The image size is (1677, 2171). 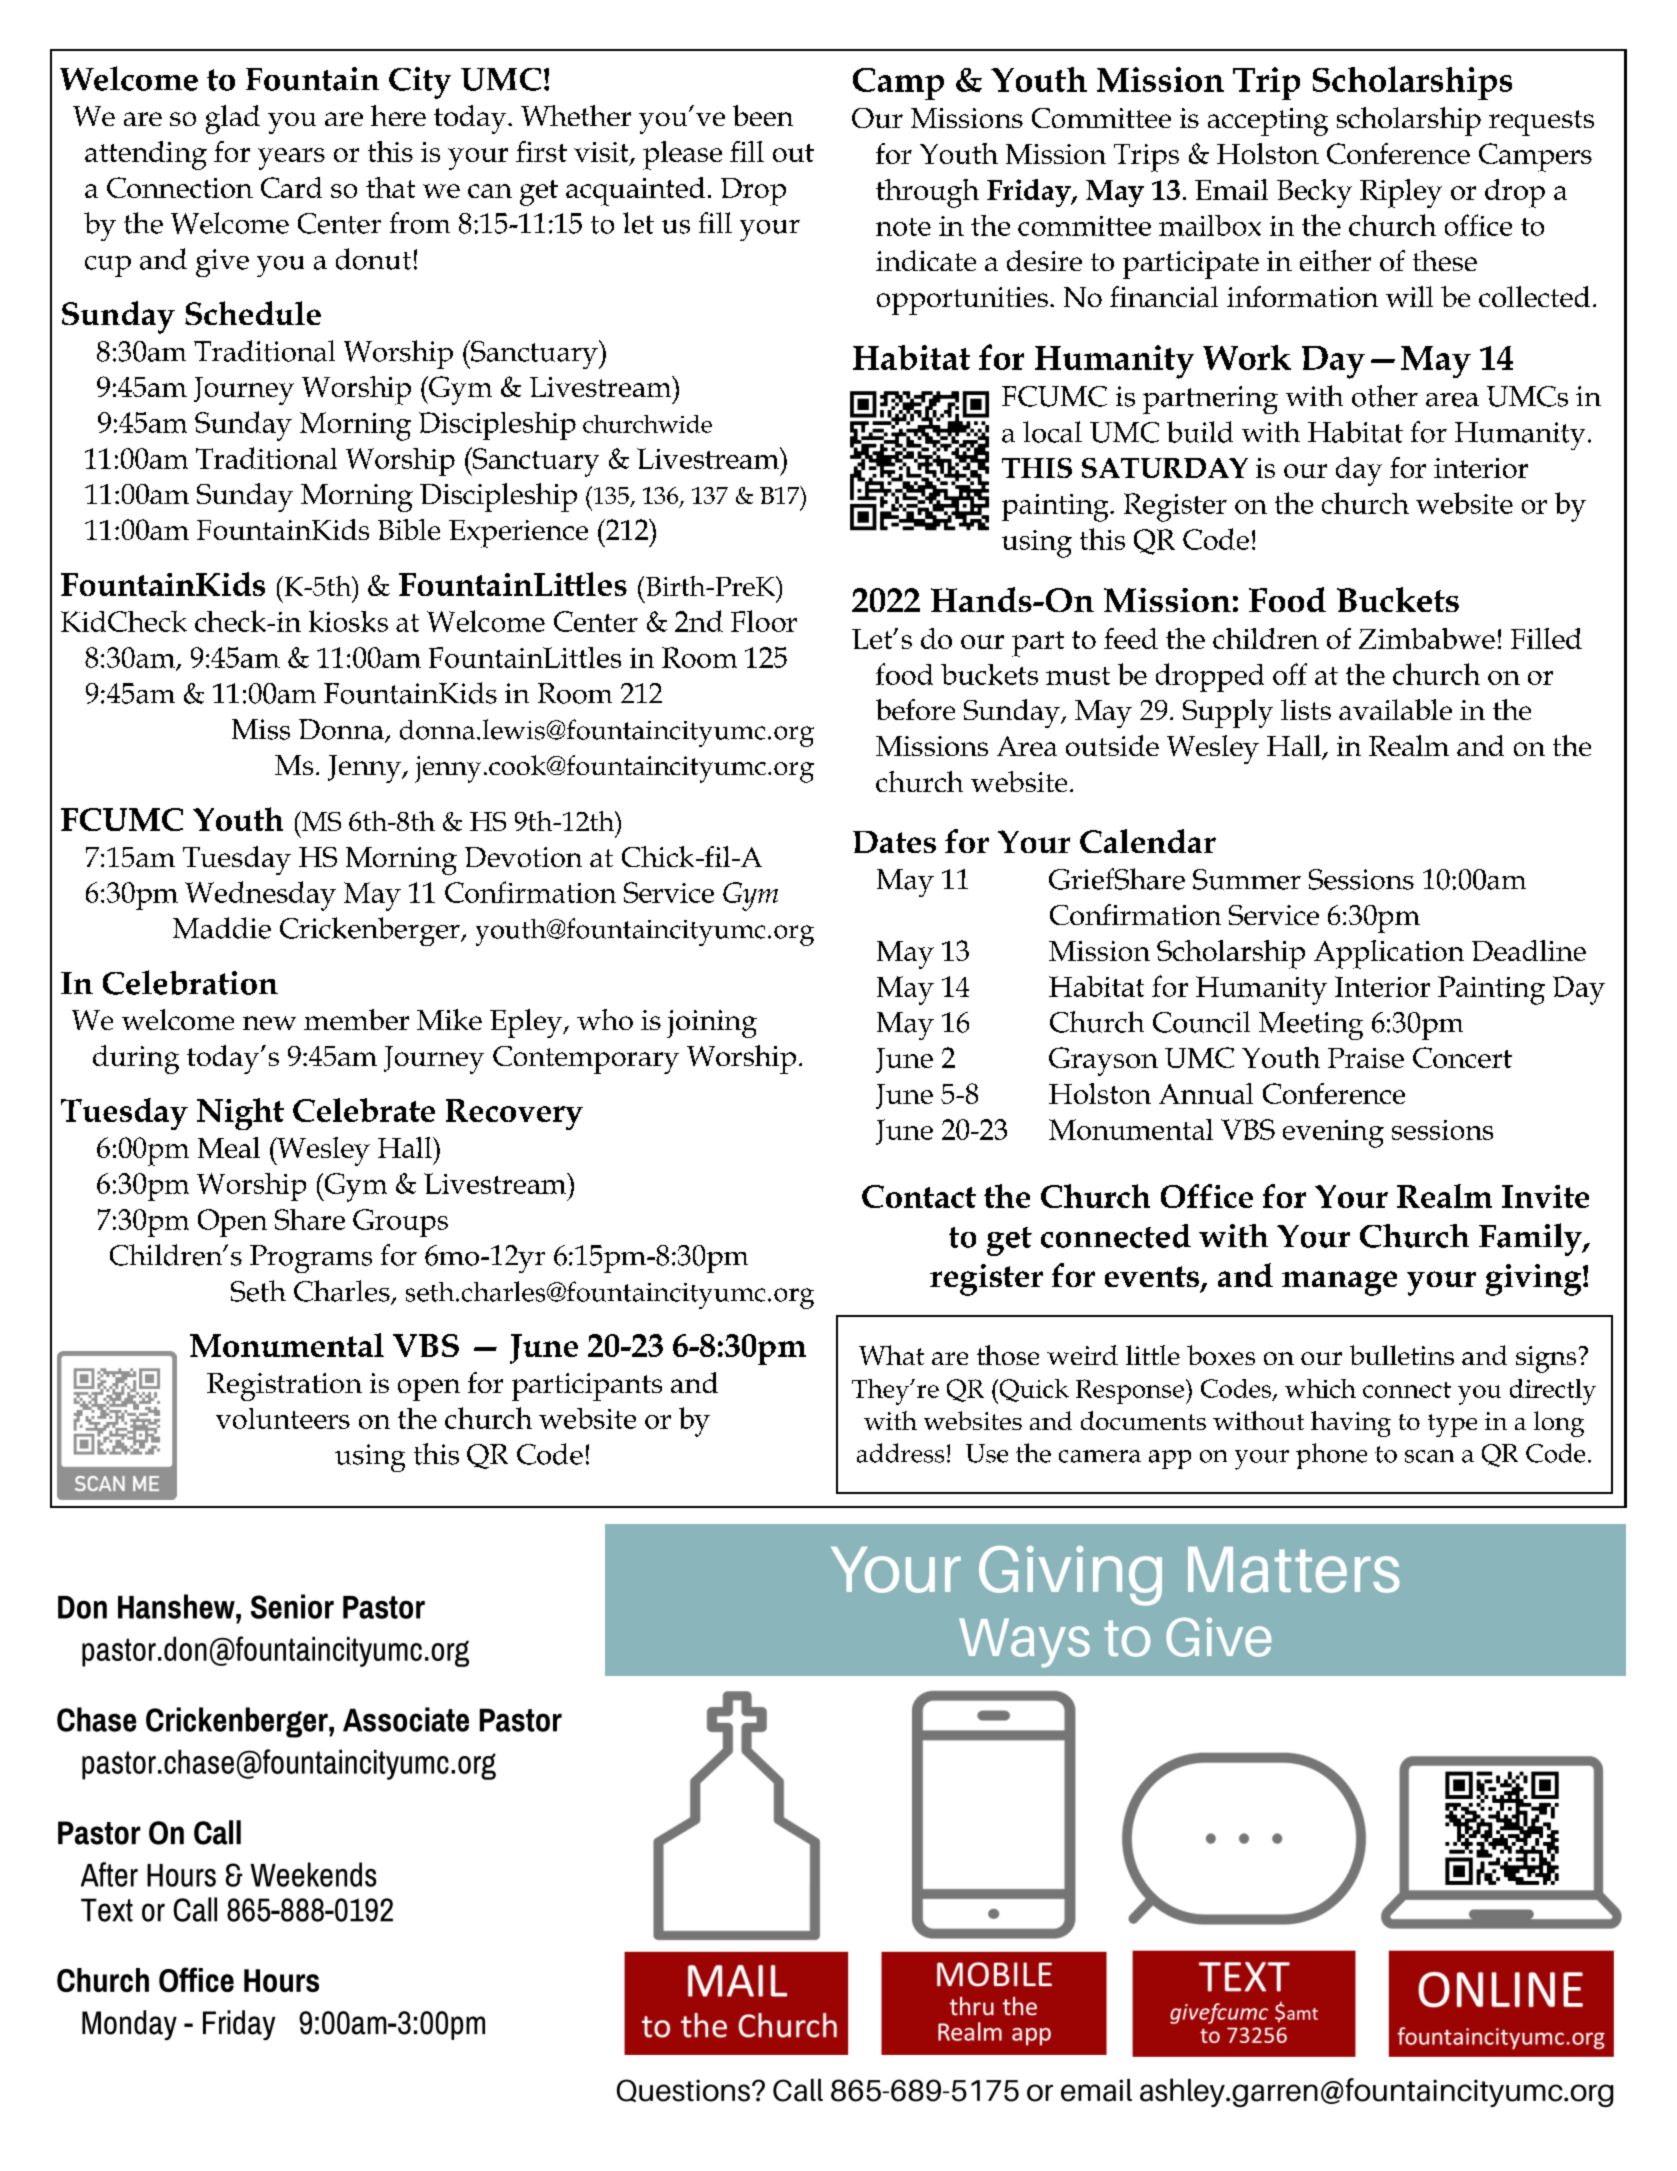 What do you see at coordinates (1389, 954) in the screenshot?
I see `Application` at bounding box center [1389, 954].
